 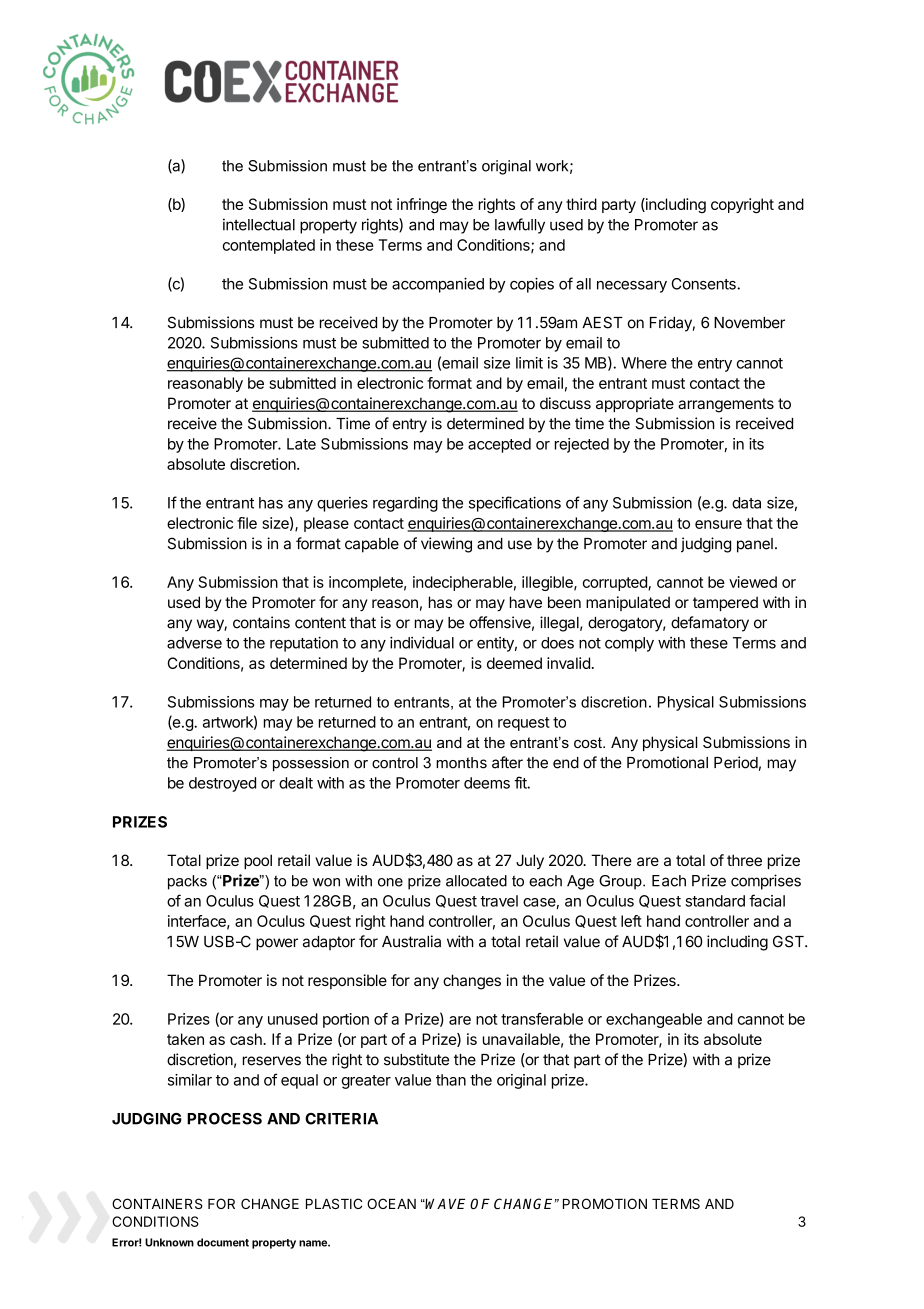 I want to click on OCEAN, so click(x=391, y=1203).
